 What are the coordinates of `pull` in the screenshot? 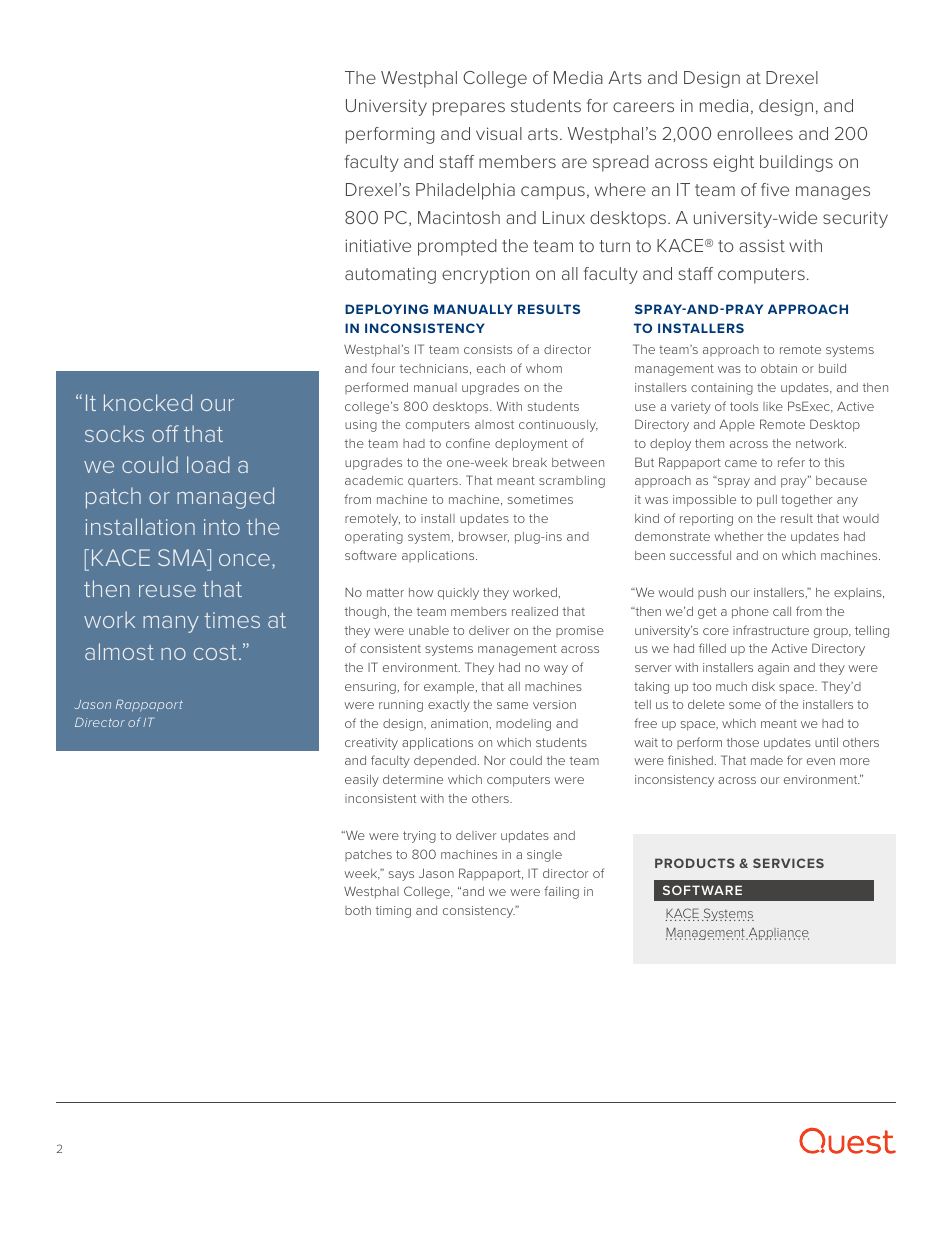 It's located at (767, 501).
